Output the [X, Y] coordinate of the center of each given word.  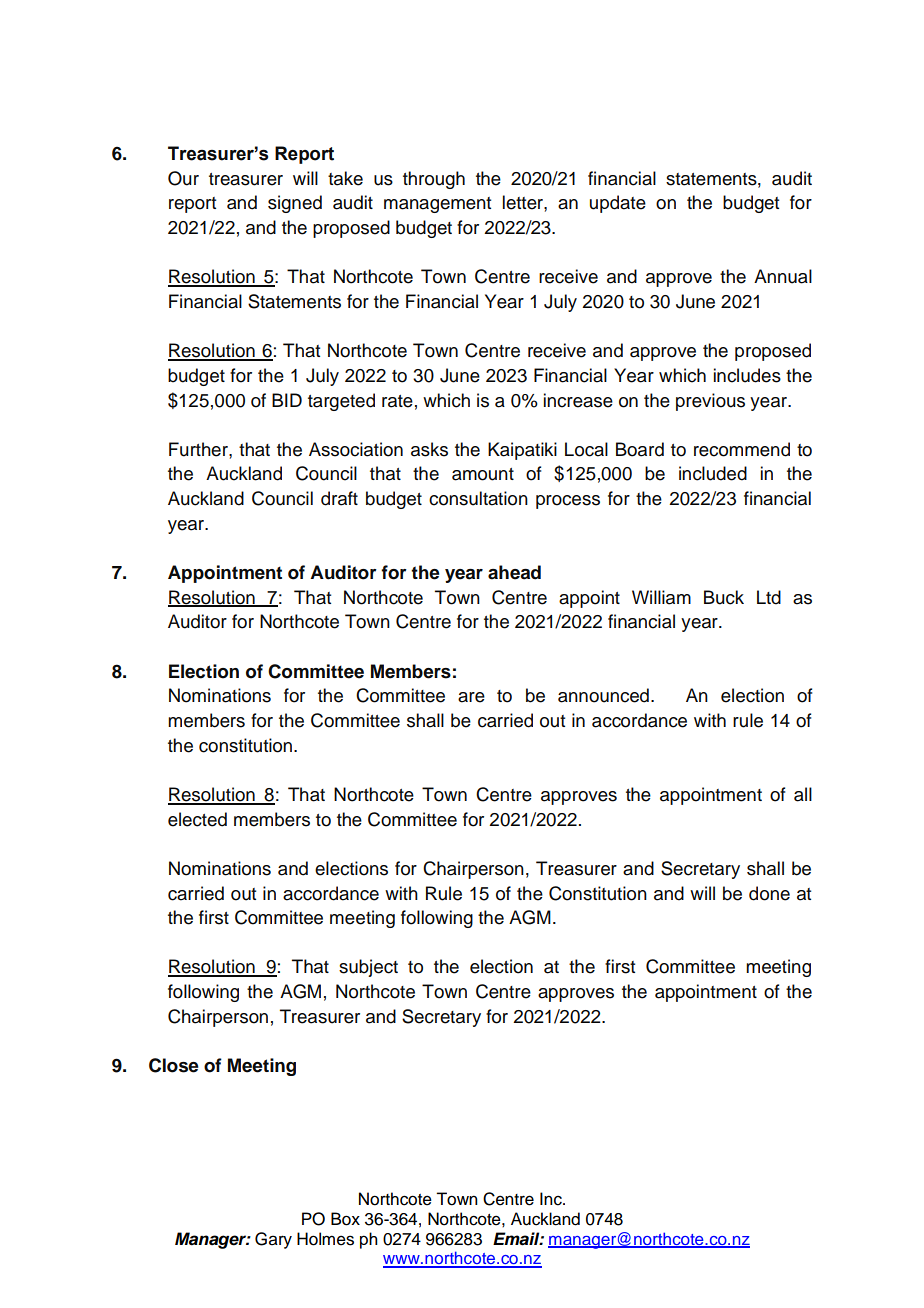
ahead [514, 572]
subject [368, 968]
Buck [724, 597]
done [769, 893]
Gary [273, 1240]
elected [197, 819]
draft [339, 498]
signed [295, 204]
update [618, 204]
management [437, 205]
